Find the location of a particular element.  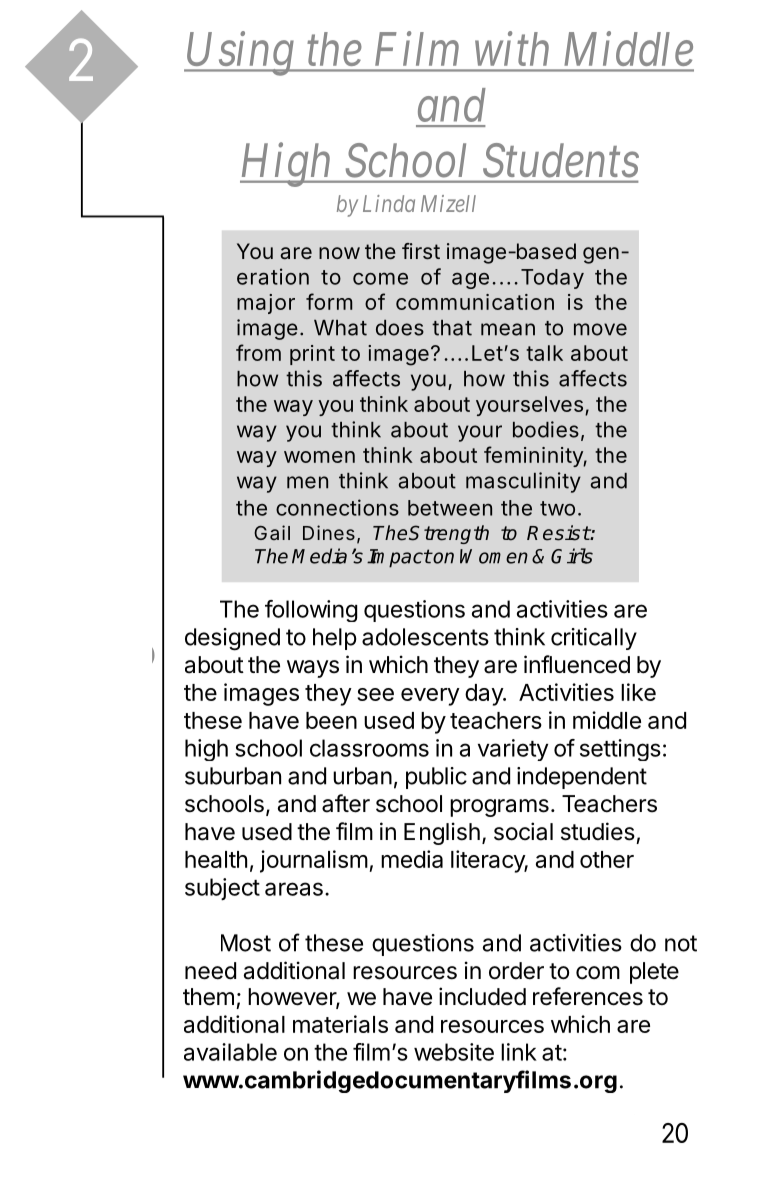

website is located at coordinates (454, 1052).
